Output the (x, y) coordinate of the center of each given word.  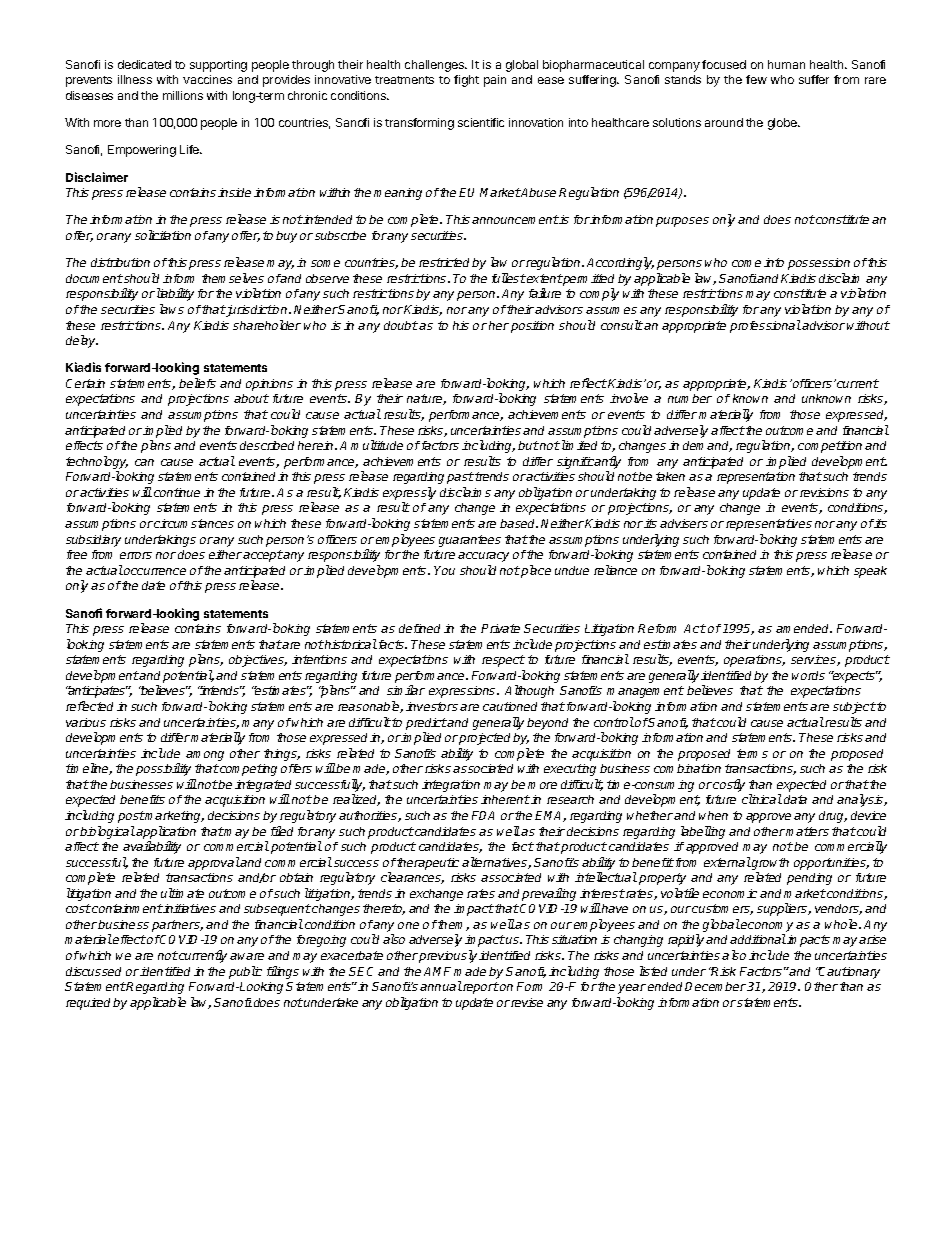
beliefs (197, 383)
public (245, 972)
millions (183, 95)
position (532, 327)
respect (503, 661)
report (480, 988)
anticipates (97, 692)
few (756, 79)
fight (466, 81)
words (808, 675)
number (690, 398)
